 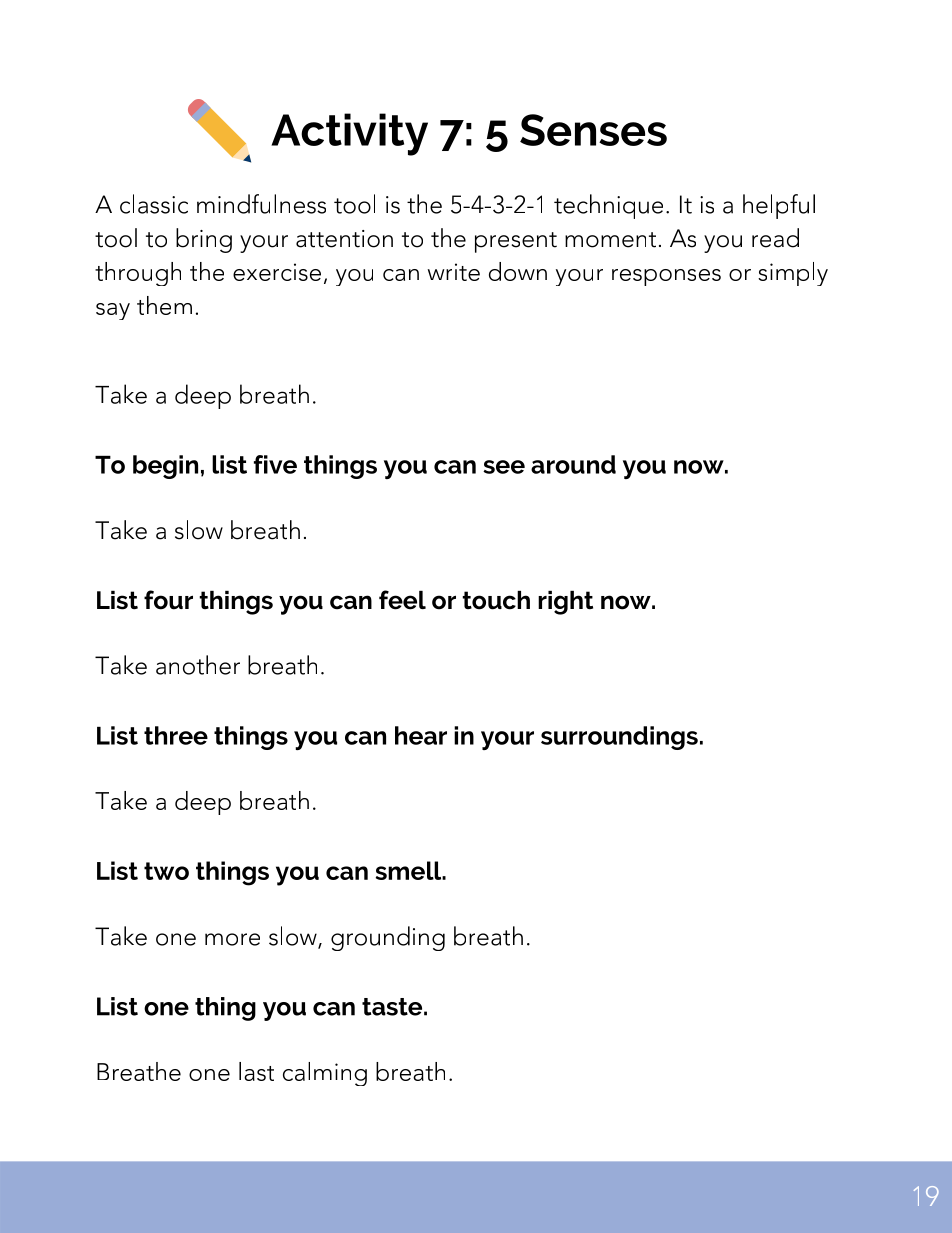 What do you see at coordinates (154, 204) in the page?
I see `classic` at bounding box center [154, 204].
